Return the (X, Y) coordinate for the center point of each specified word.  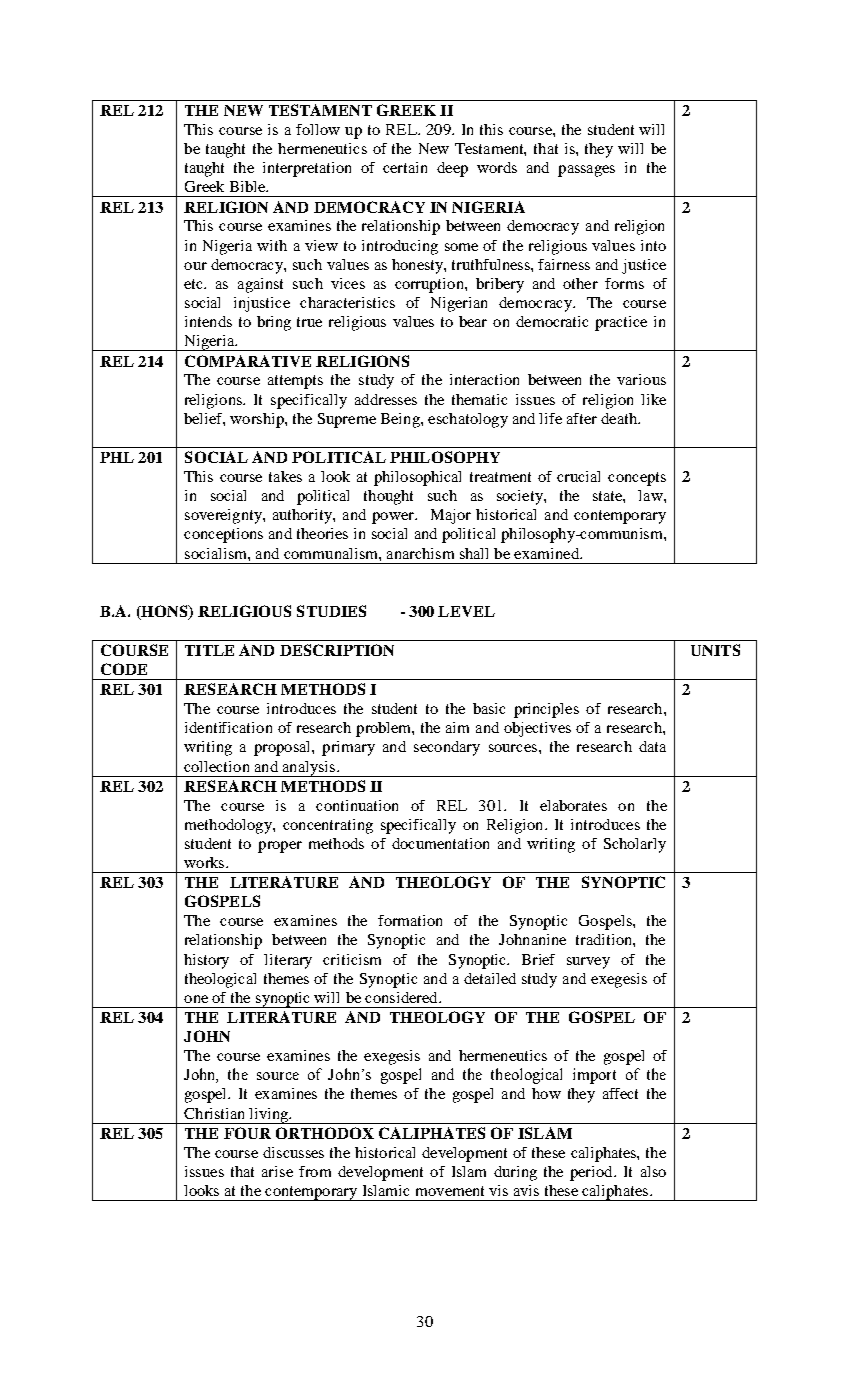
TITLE (209, 650)
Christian (214, 1113)
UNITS (715, 650)
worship (258, 420)
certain (405, 167)
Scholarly (635, 845)
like (653, 399)
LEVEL (466, 611)
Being (401, 420)
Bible (248, 186)
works (205, 862)
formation (410, 920)
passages (586, 171)
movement (450, 1191)
